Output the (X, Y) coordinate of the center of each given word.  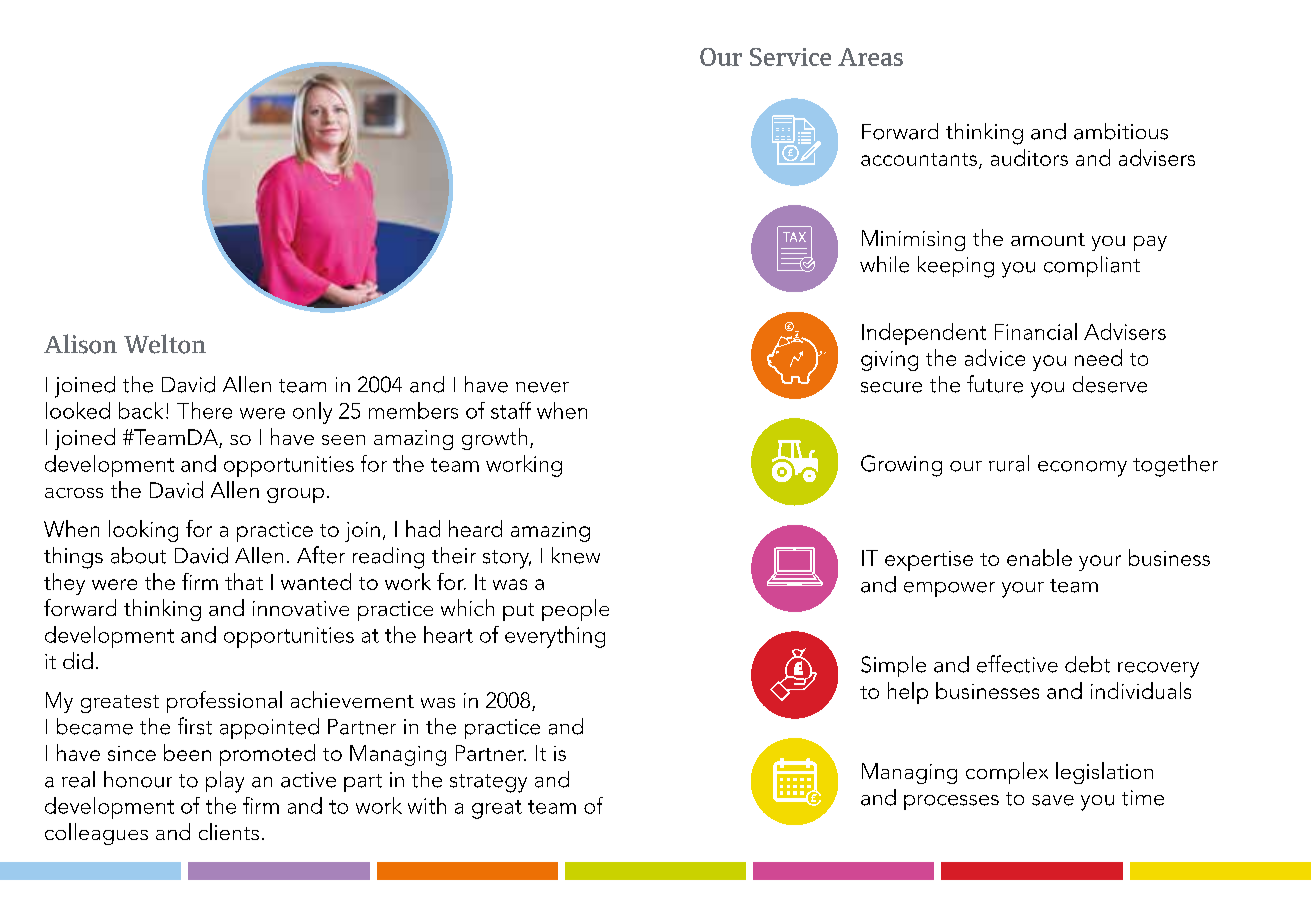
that (244, 581)
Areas (870, 57)
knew (576, 555)
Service (790, 57)
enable (1039, 557)
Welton (165, 344)
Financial (1036, 331)
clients (229, 831)
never (542, 387)
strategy (488, 783)
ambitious (1121, 131)
